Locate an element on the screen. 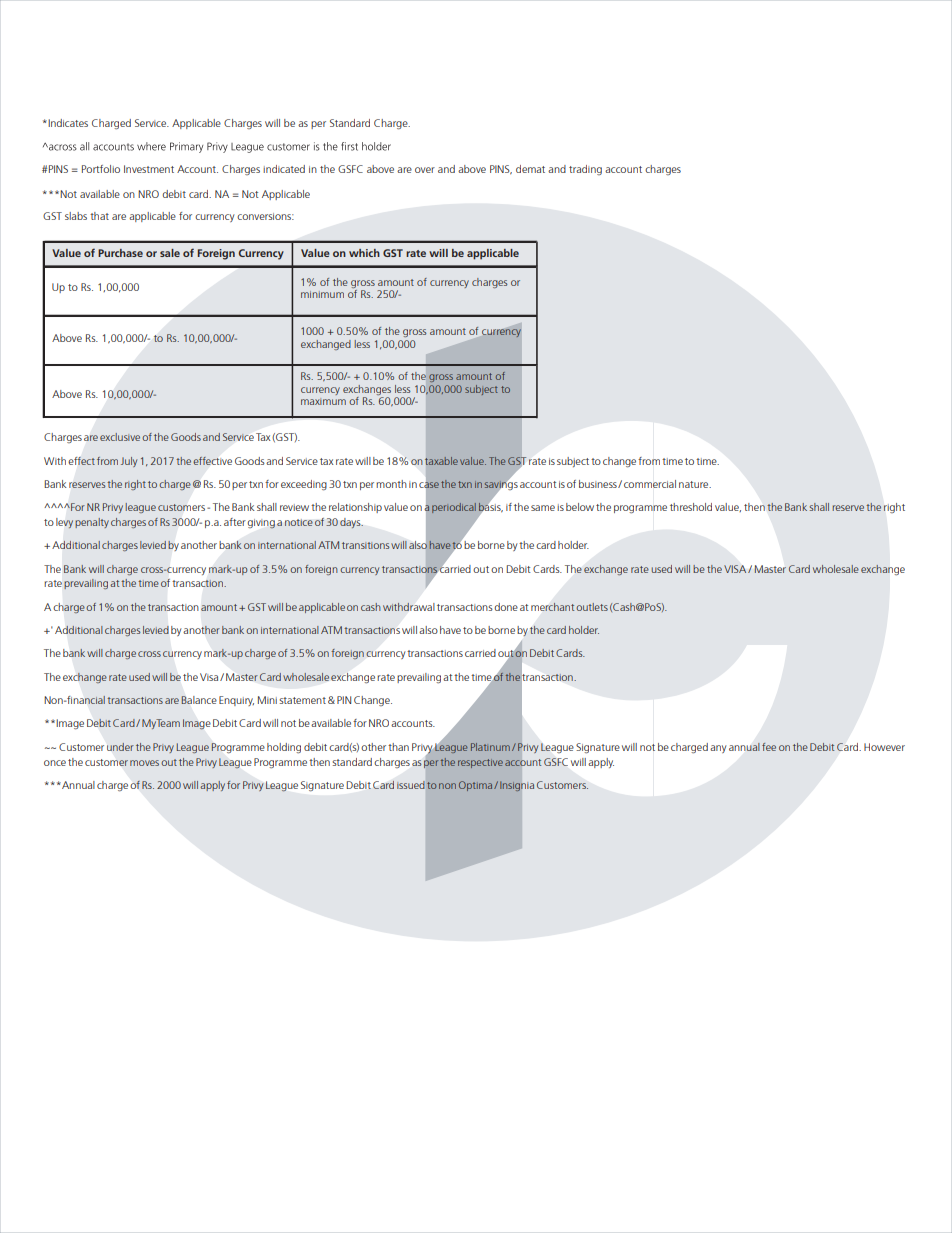  threshold is located at coordinates (691, 507).
